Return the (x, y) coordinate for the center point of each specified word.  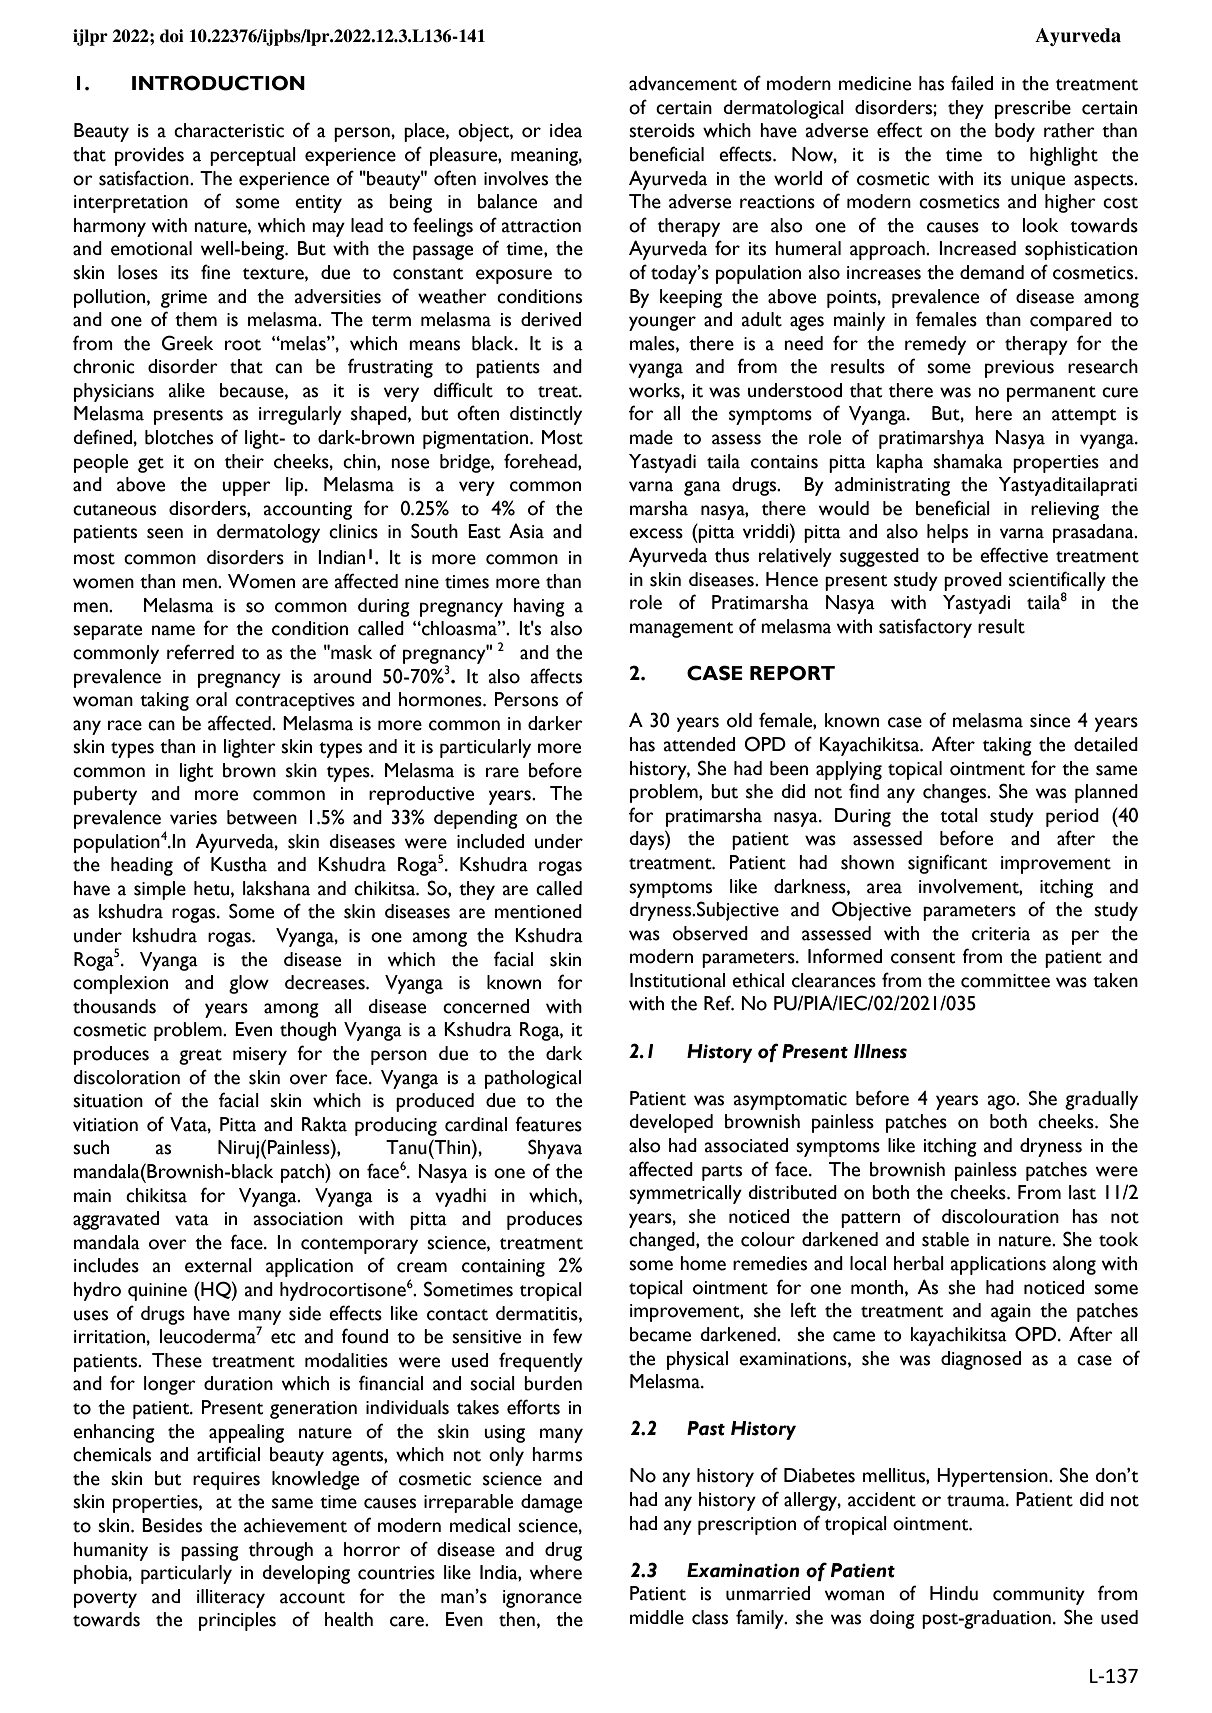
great (200, 1057)
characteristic (229, 130)
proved (973, 581)
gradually (1101, 1100)
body (1015, 132)
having (539, 607)
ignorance (542, 1599)
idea (566, 130)
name (173, 630)
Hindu (954, 1593)
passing (210, 1552)
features (548, 1124)
